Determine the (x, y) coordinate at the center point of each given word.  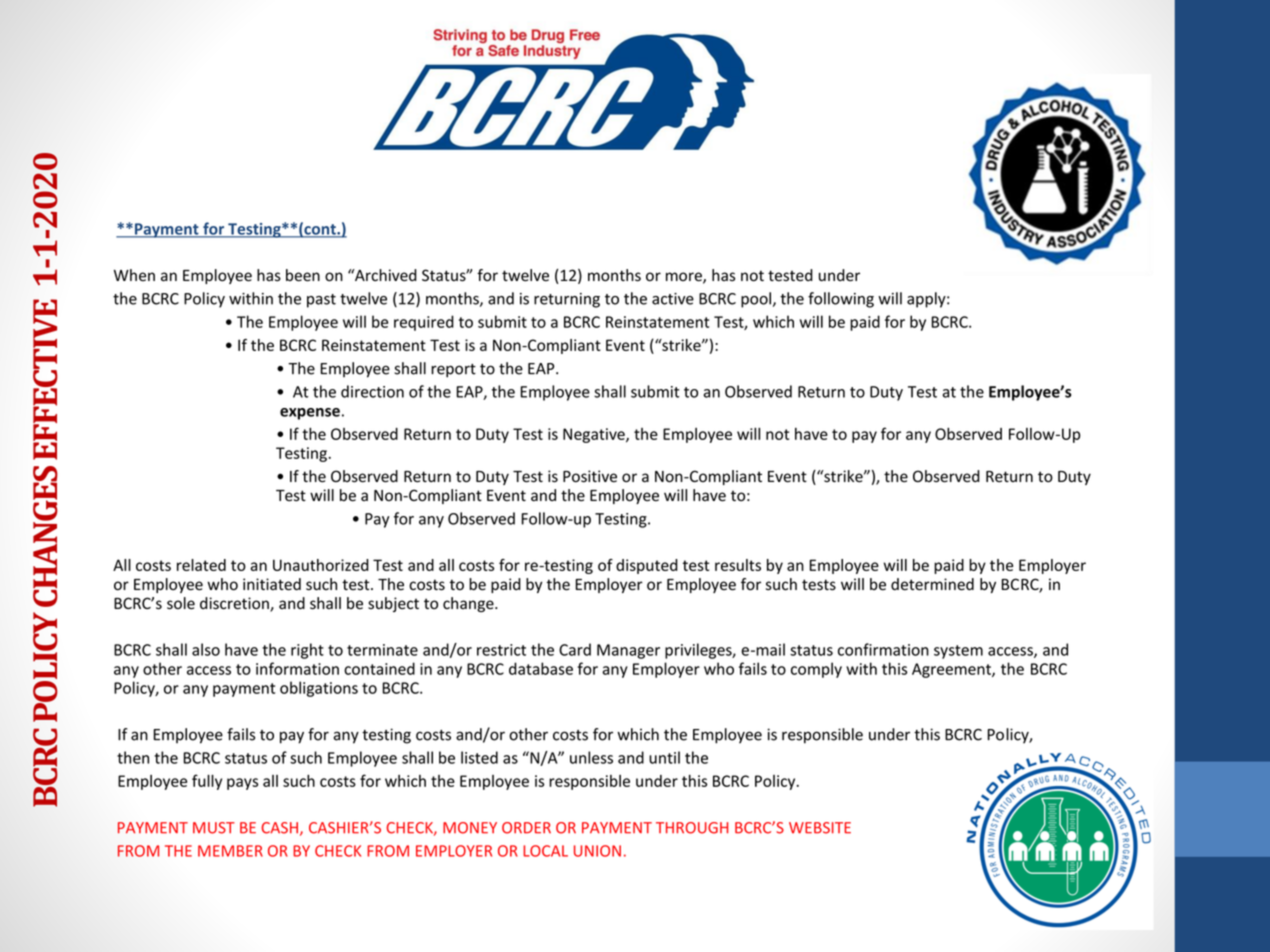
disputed (647, 566)
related (201, 565)
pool (756, 300)
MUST (214, 828)
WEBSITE (820, 828)
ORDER (526, 828)
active (673, 299)
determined (932, 584)
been (303, 275)
